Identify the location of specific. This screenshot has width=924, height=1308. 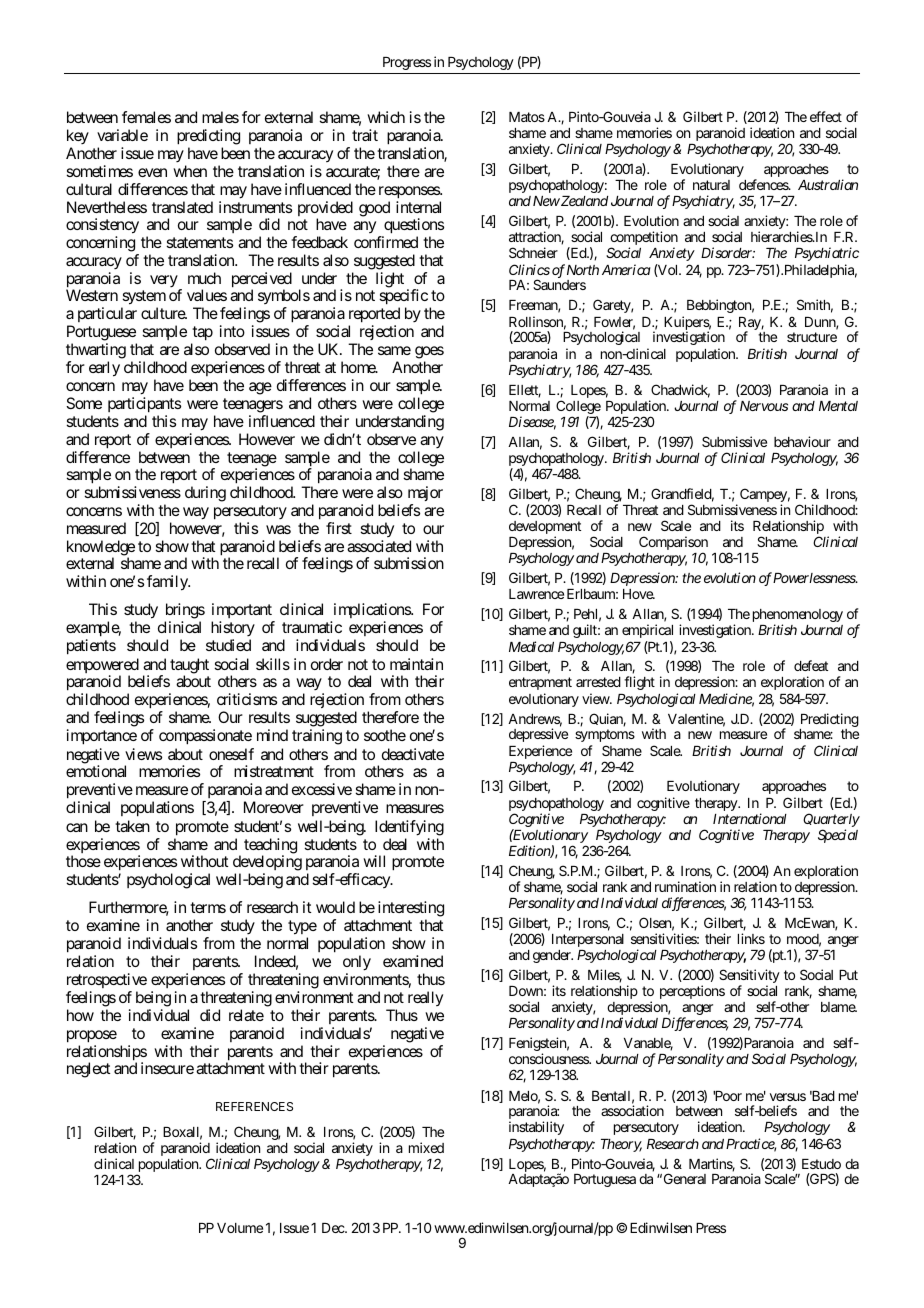
(403, 298).
